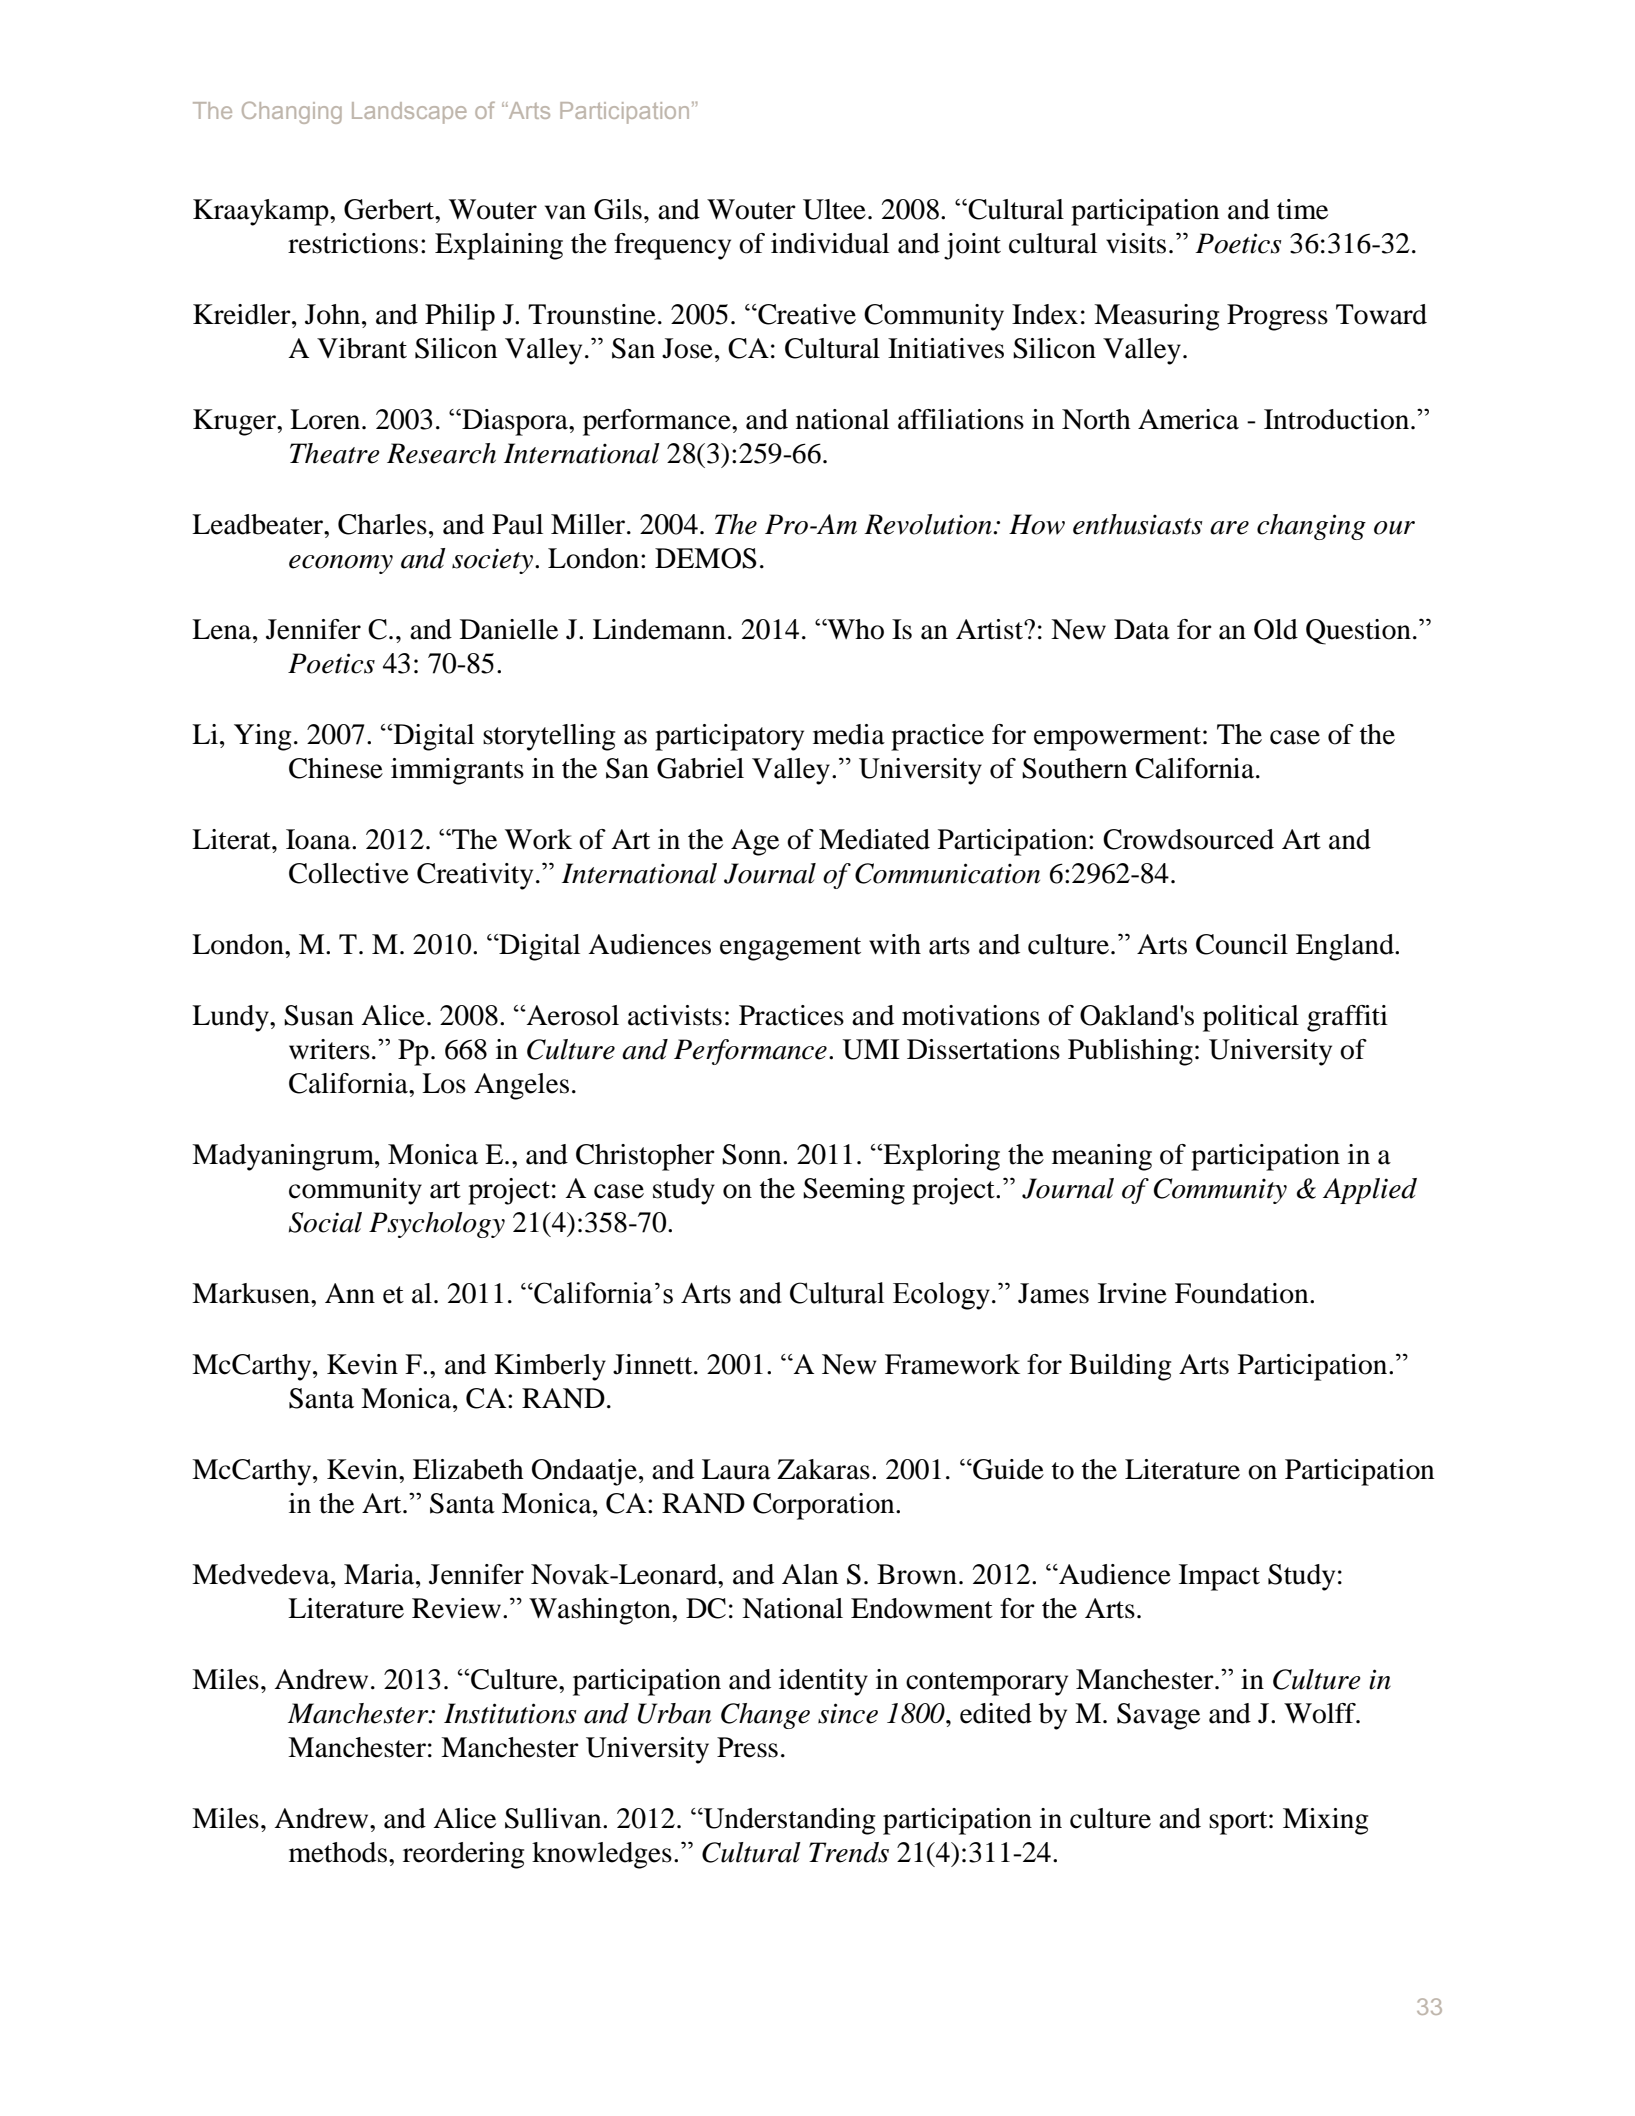 This screenshot has width=1635, height=2116. What do you see at coordinates (790, 949) in the screenshot?
I see `engagement` at bounding box center [790, 949].
